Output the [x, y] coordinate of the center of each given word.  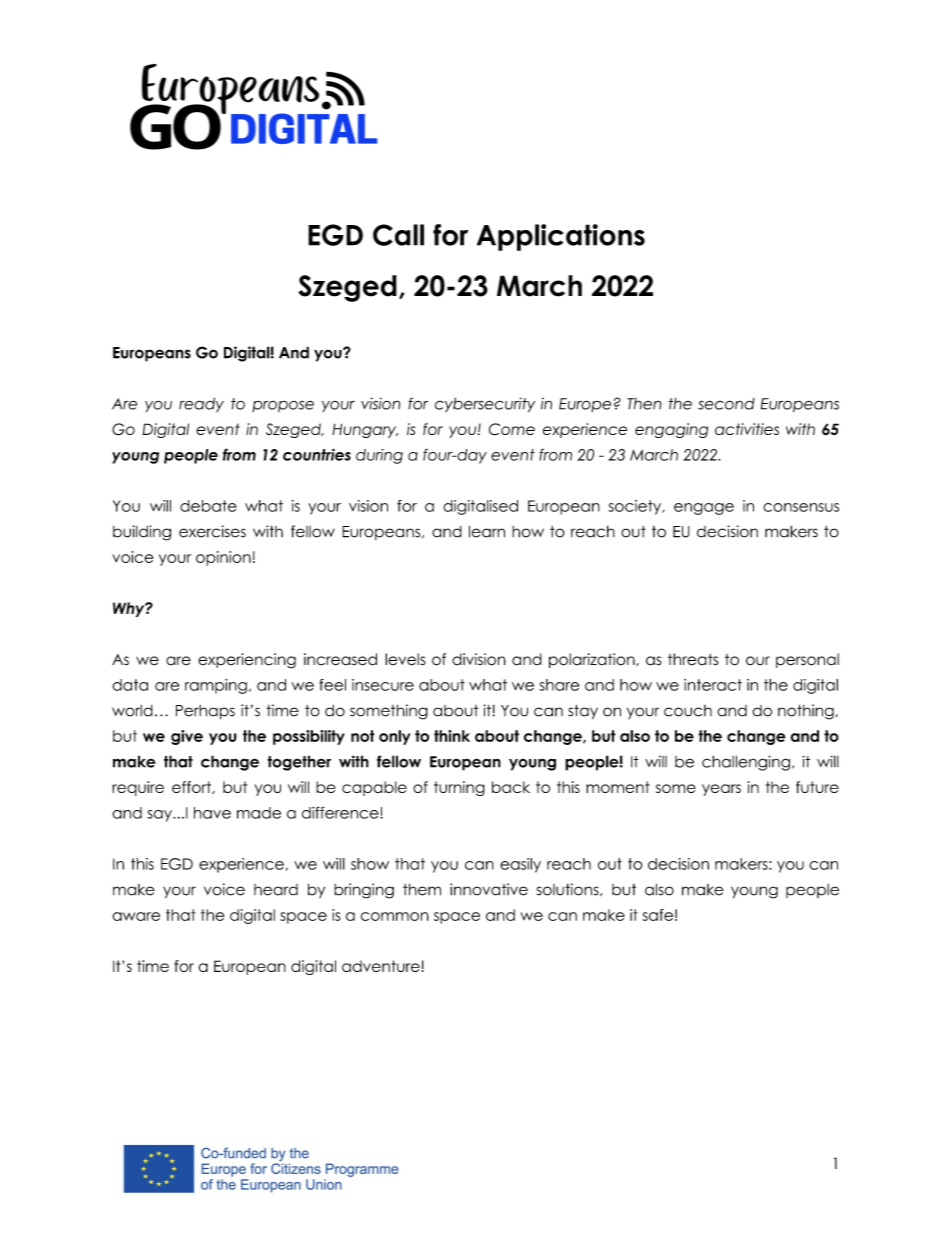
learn [487, 531]
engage [704, 509]
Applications [561, 237]
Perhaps [205, 712]
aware [136, 916]
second [726, 404]
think [452, 736]
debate [208, 506]
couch [688, 711]
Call [398, 235]
